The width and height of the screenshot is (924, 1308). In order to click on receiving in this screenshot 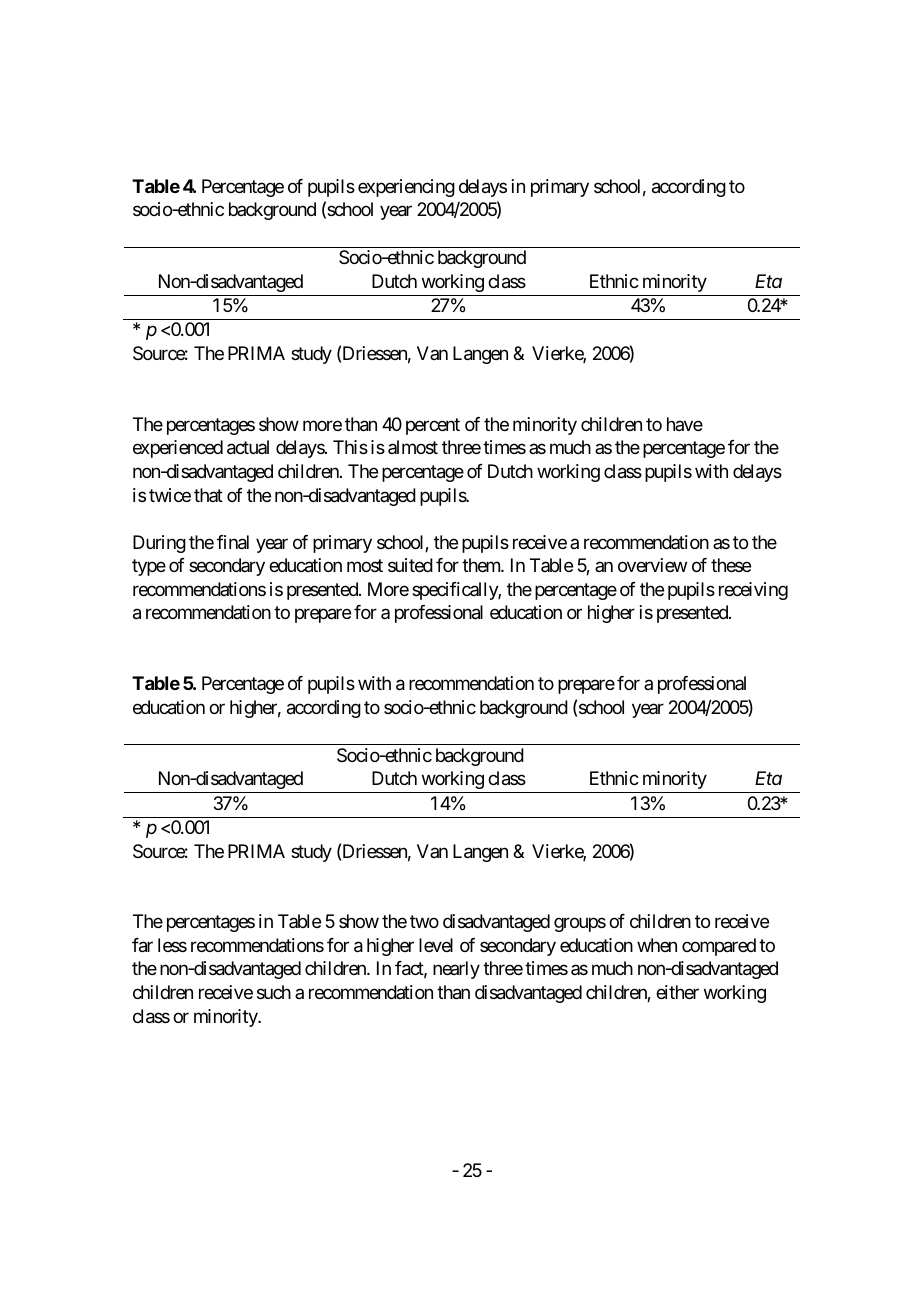, I will do `click(753, 591)`.
